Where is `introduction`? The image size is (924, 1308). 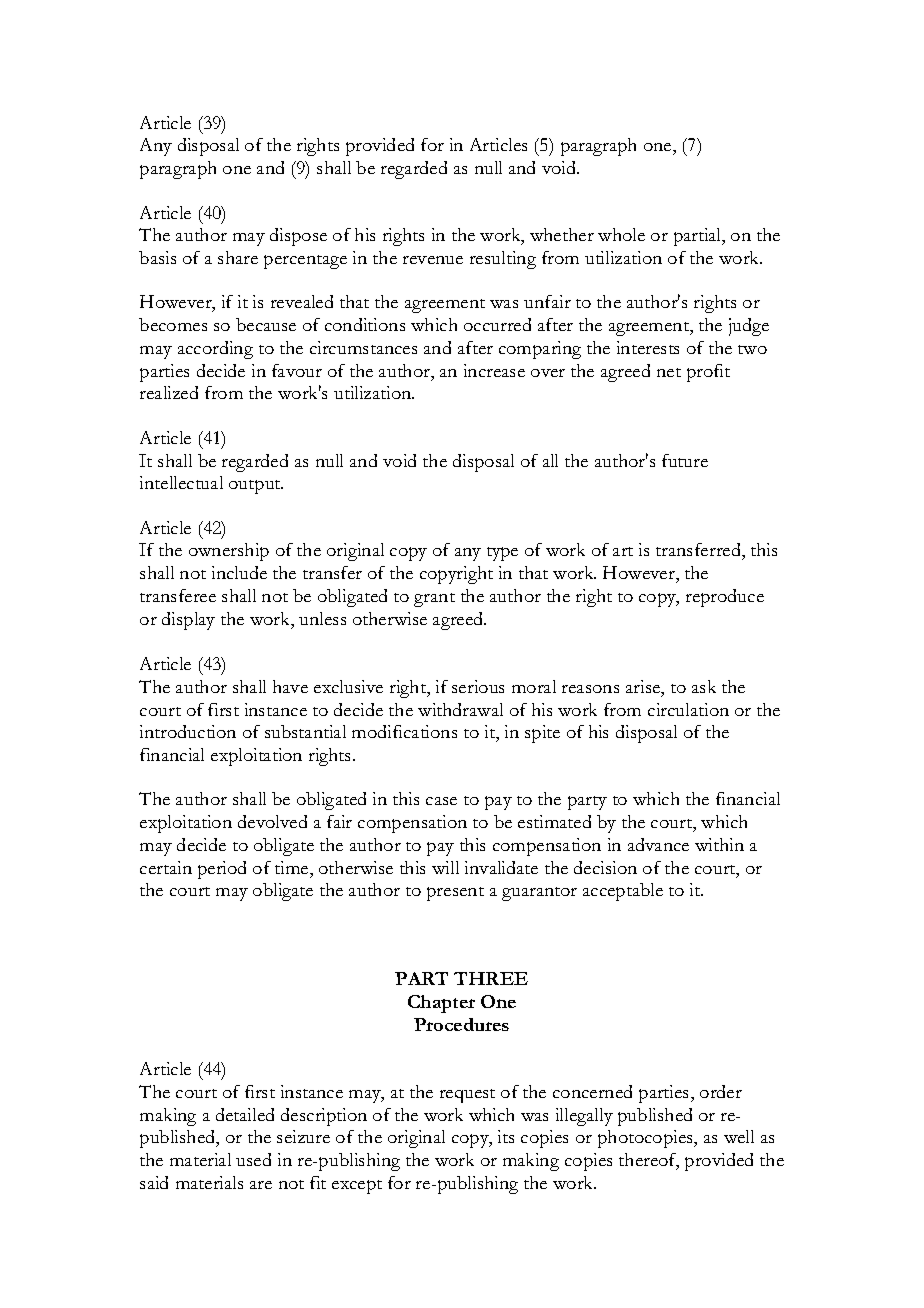 introduction is located at coordinates (188, 731).
